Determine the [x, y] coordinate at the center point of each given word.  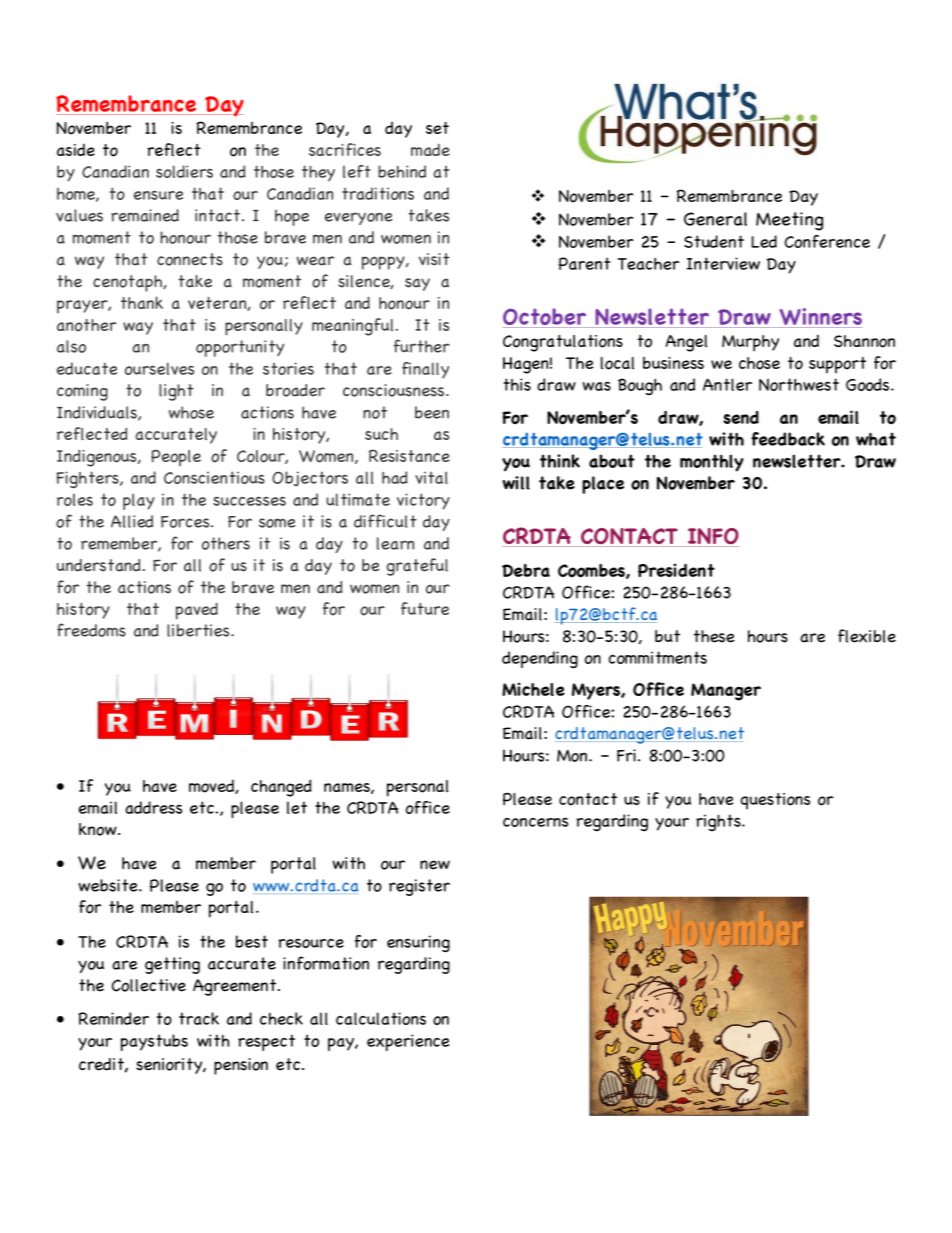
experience [408, 1042]
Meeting [789, 221]
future [425, 608]
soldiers [184, 171]
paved [197, 611]
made [430, 149]
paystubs [154, 1042]
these [714, 636]
